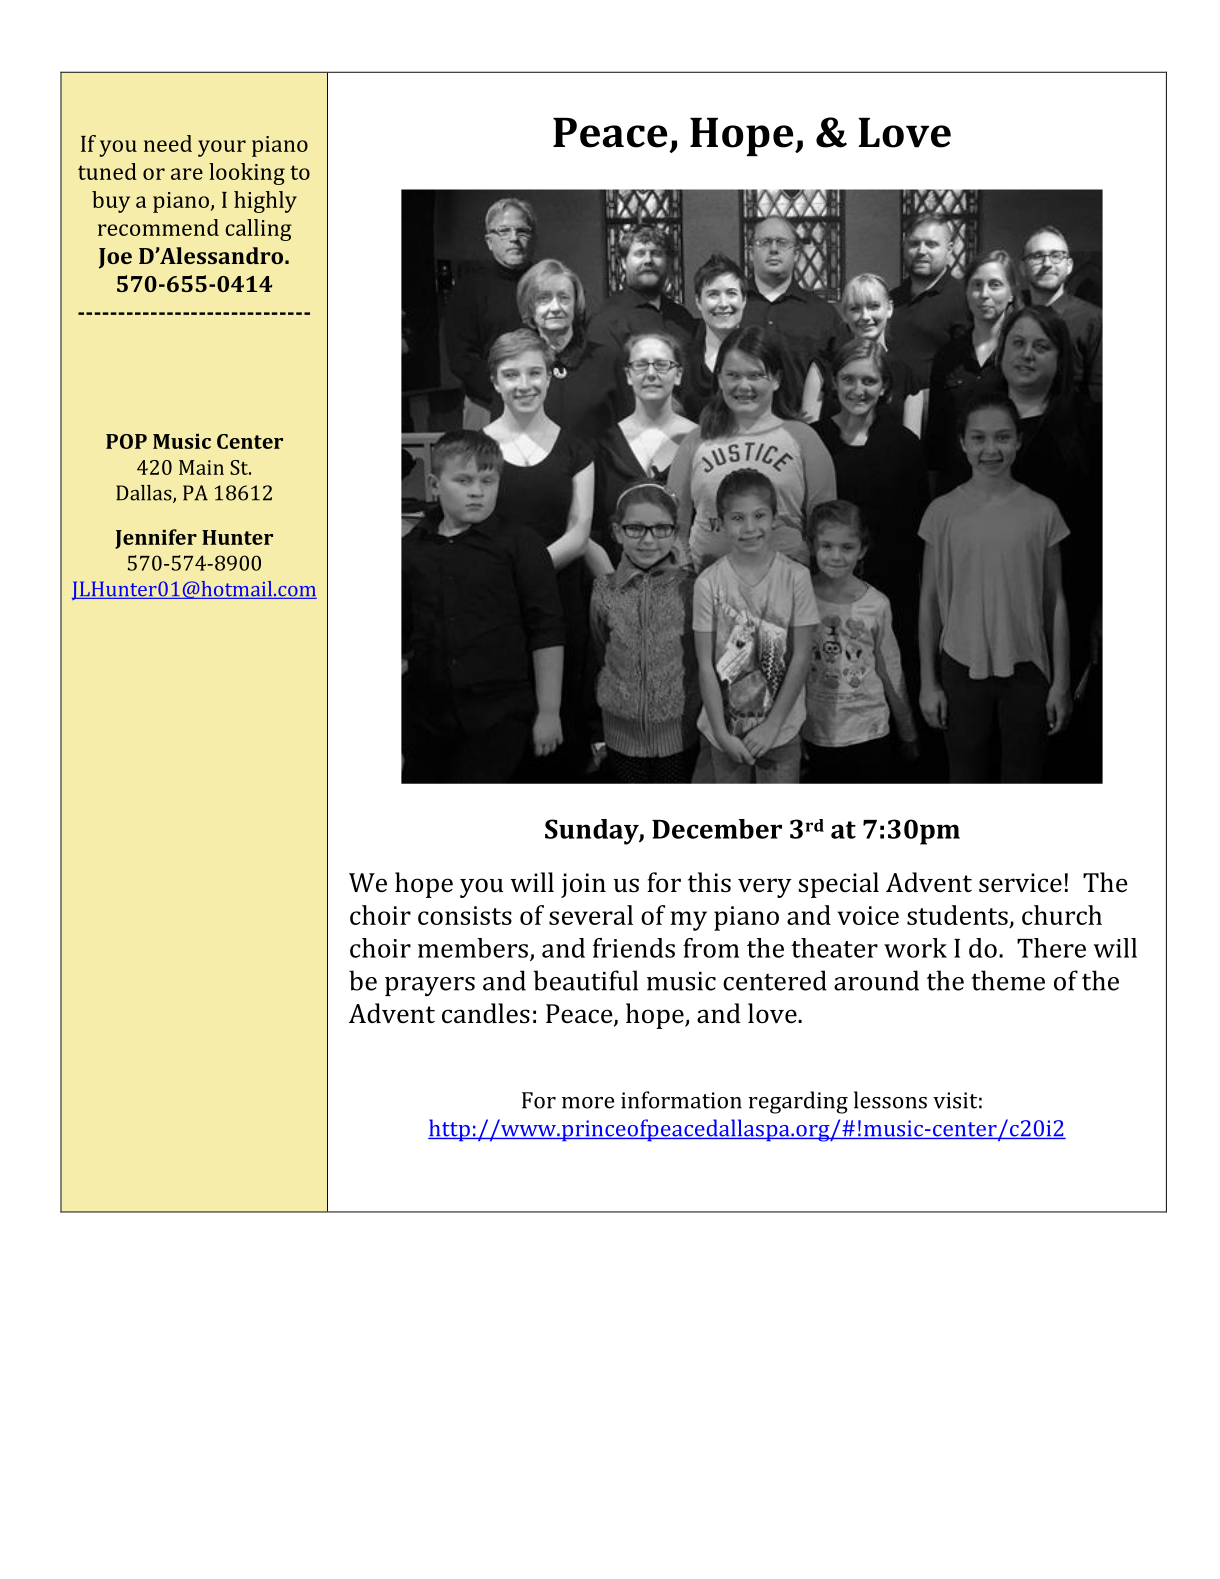 The image size is (1220, 1579). I want to click on December, so click(717, 829).
